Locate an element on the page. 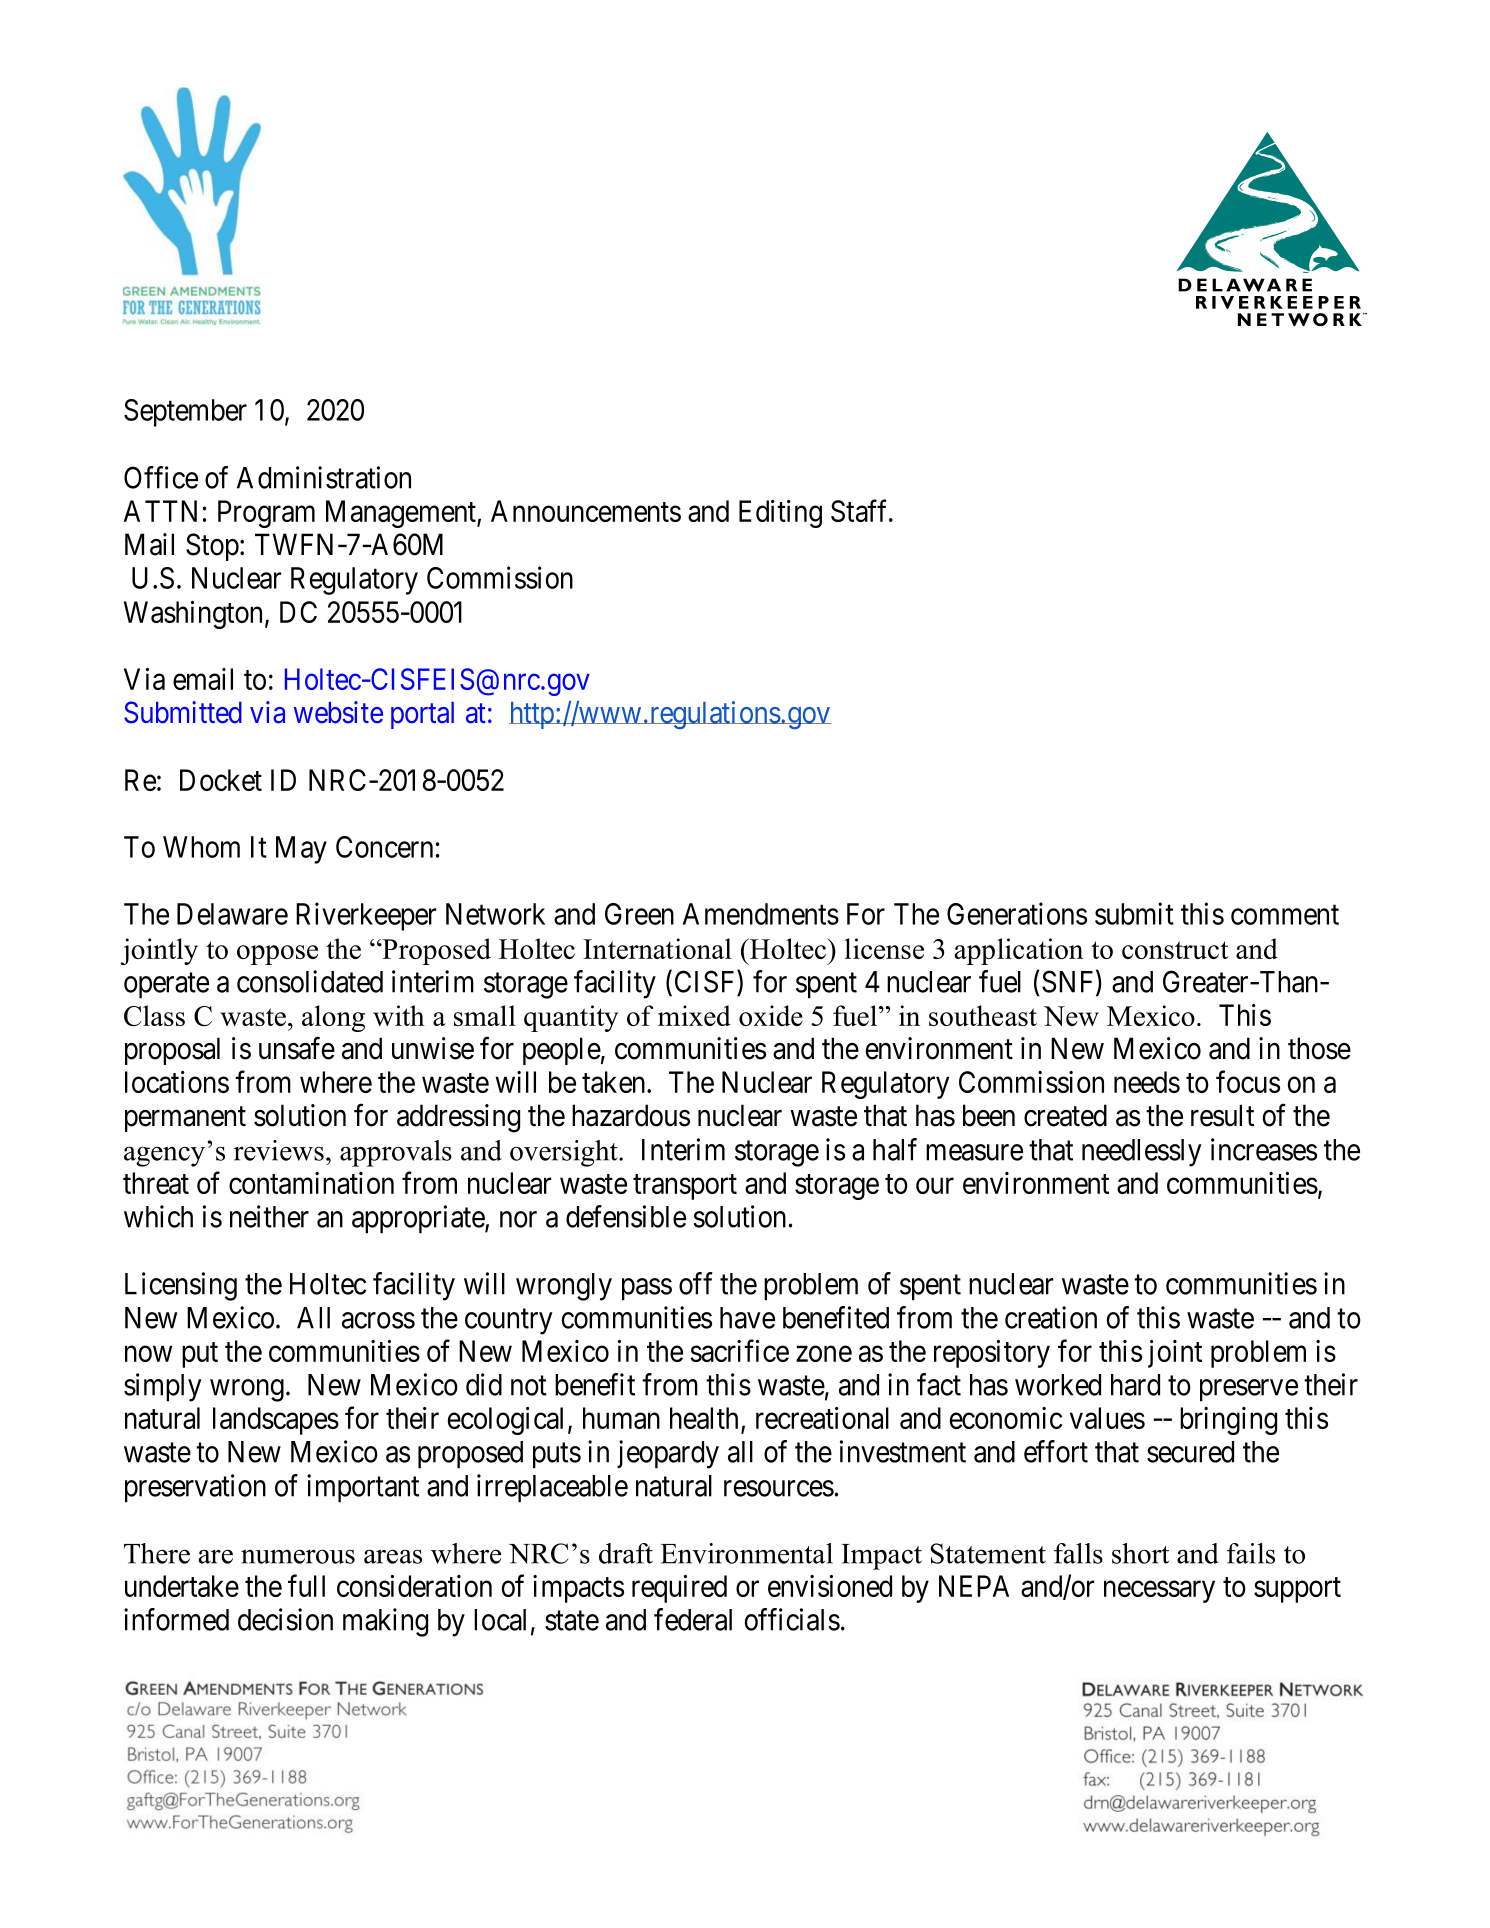  transport is located at coordinates (685, 1187).
